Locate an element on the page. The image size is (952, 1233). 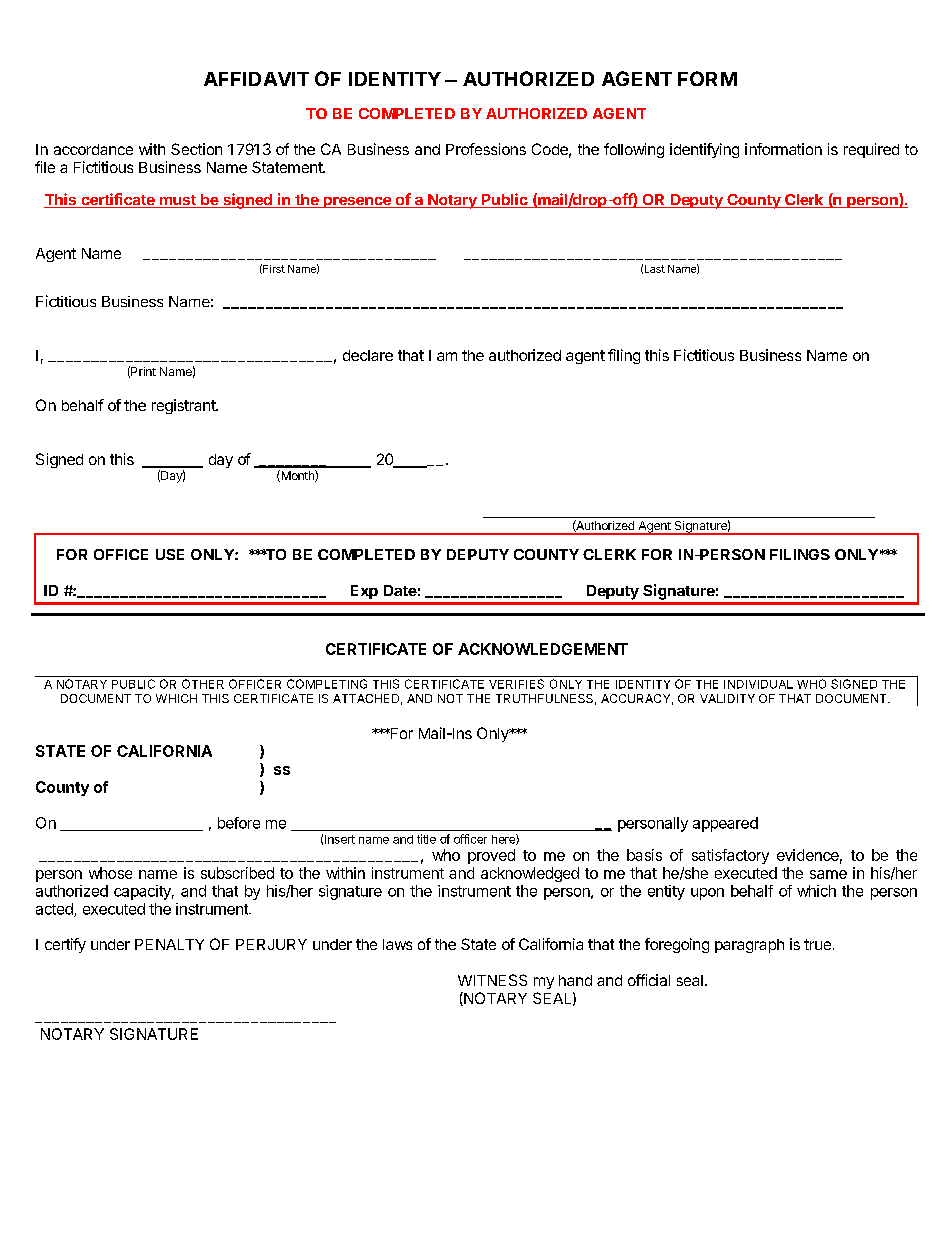
registrant is located at coordinates (184, 406).
